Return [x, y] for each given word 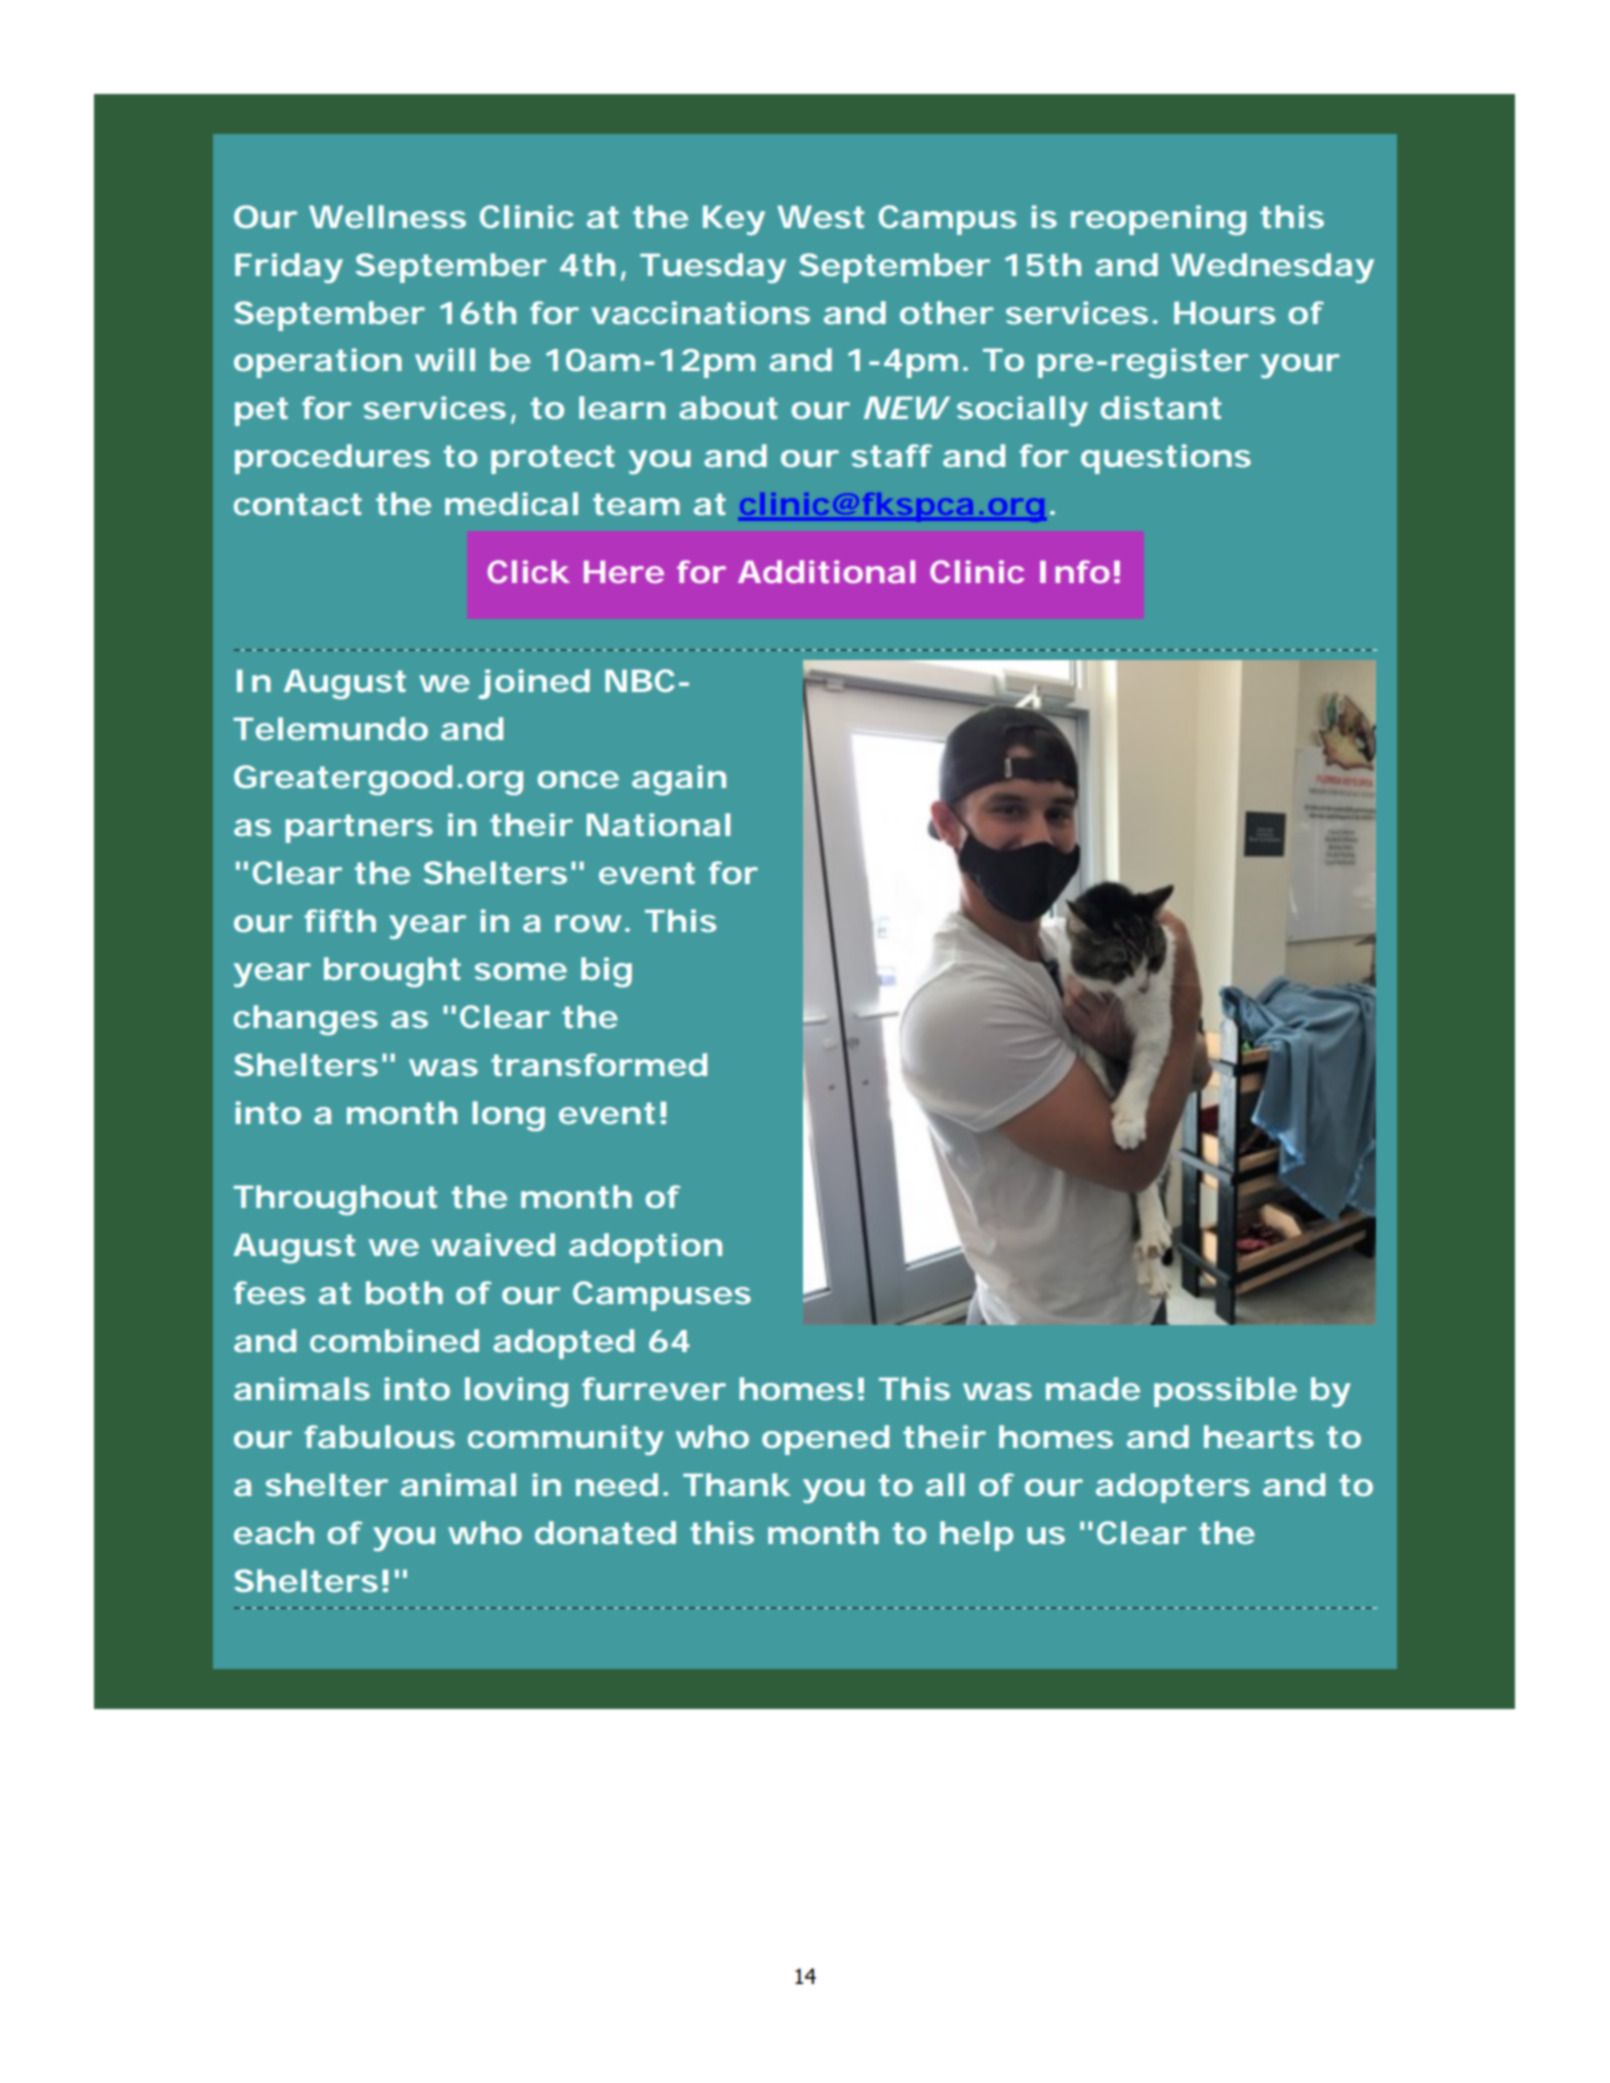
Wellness [387, 216]
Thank [736, 1484]
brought [392, 972]
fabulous [379, 1436]
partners [359, 828]
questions [1166, 459]
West [820, 216]
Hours [1225, 312]
